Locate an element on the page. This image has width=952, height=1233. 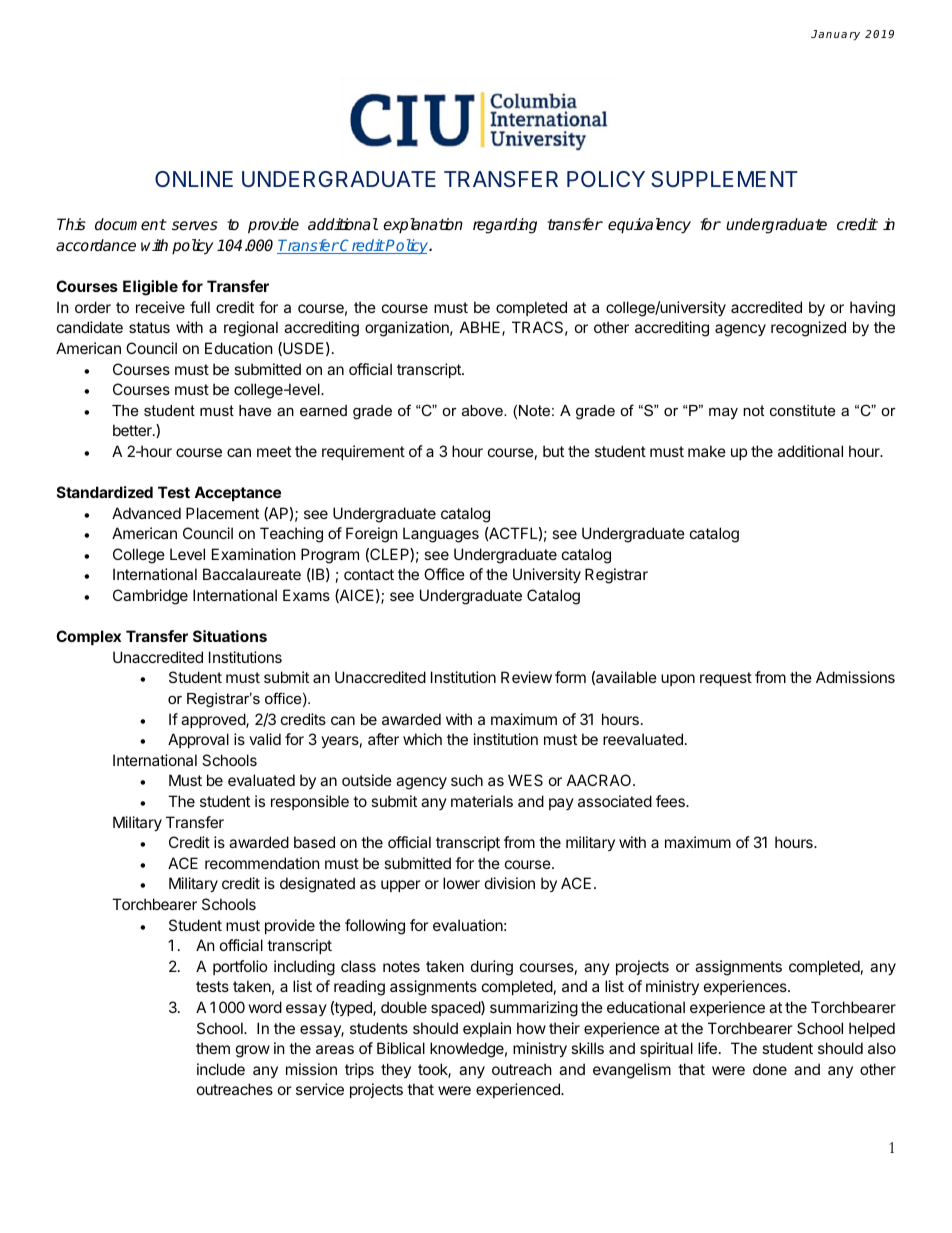
recommendation is located at coordinates (262, 863).
